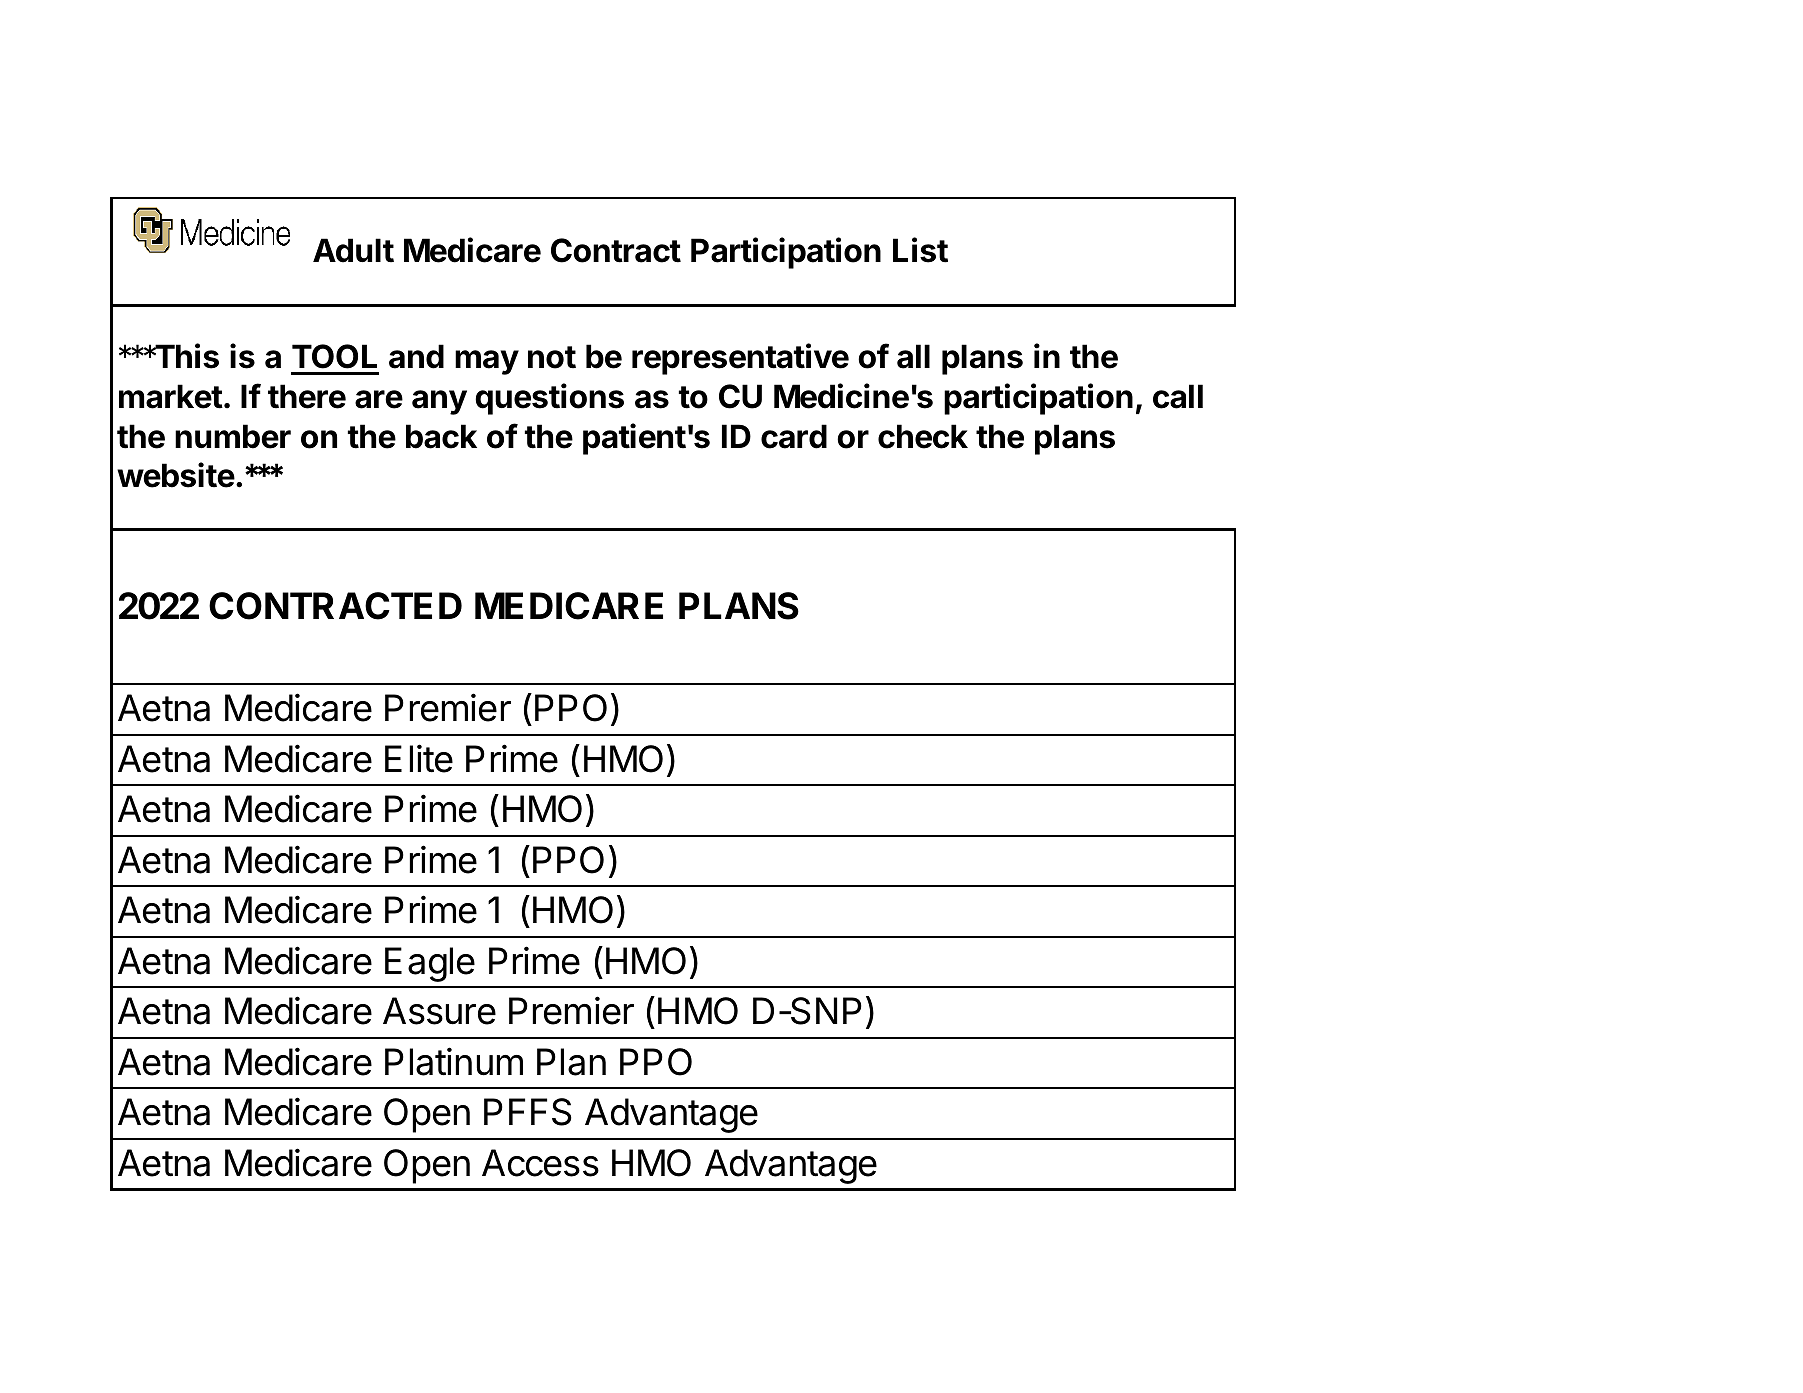 This image has height=1393, width=1803. What do you see at coordinates (540, 1163) in the image?
I see `Access` at bounding box center [540, 1163].
